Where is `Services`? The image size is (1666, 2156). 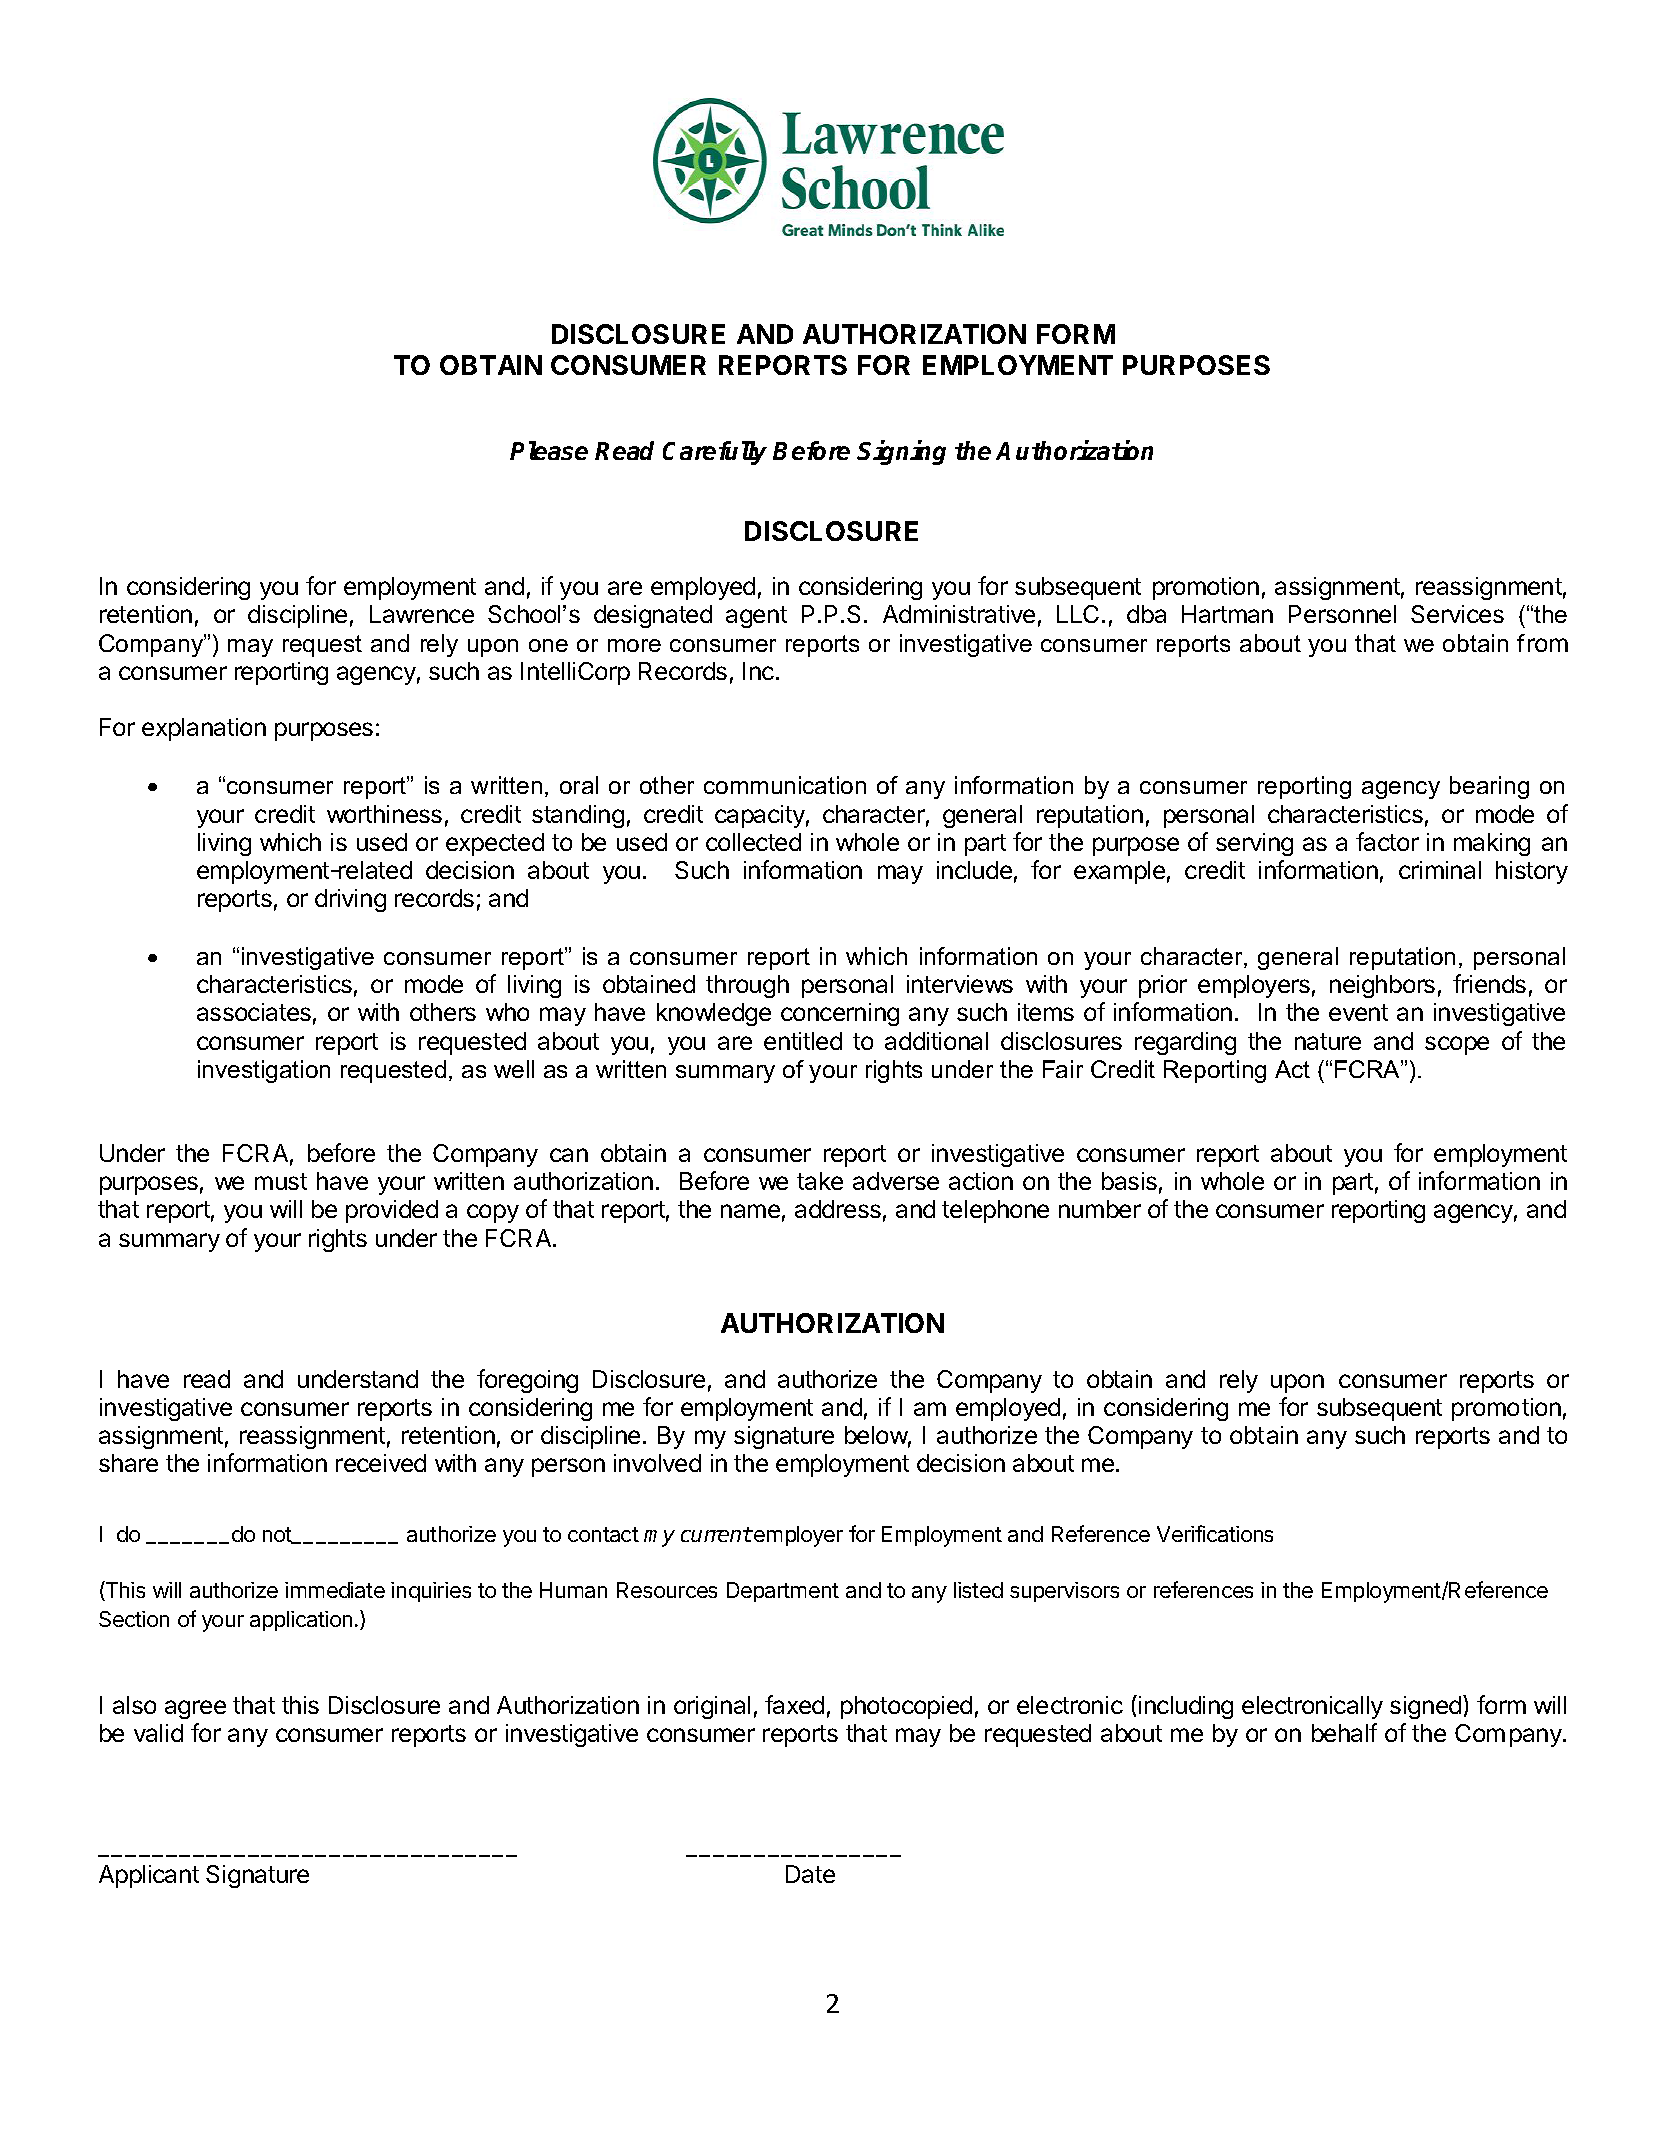 Services is located at coordinates (1457, 614).
